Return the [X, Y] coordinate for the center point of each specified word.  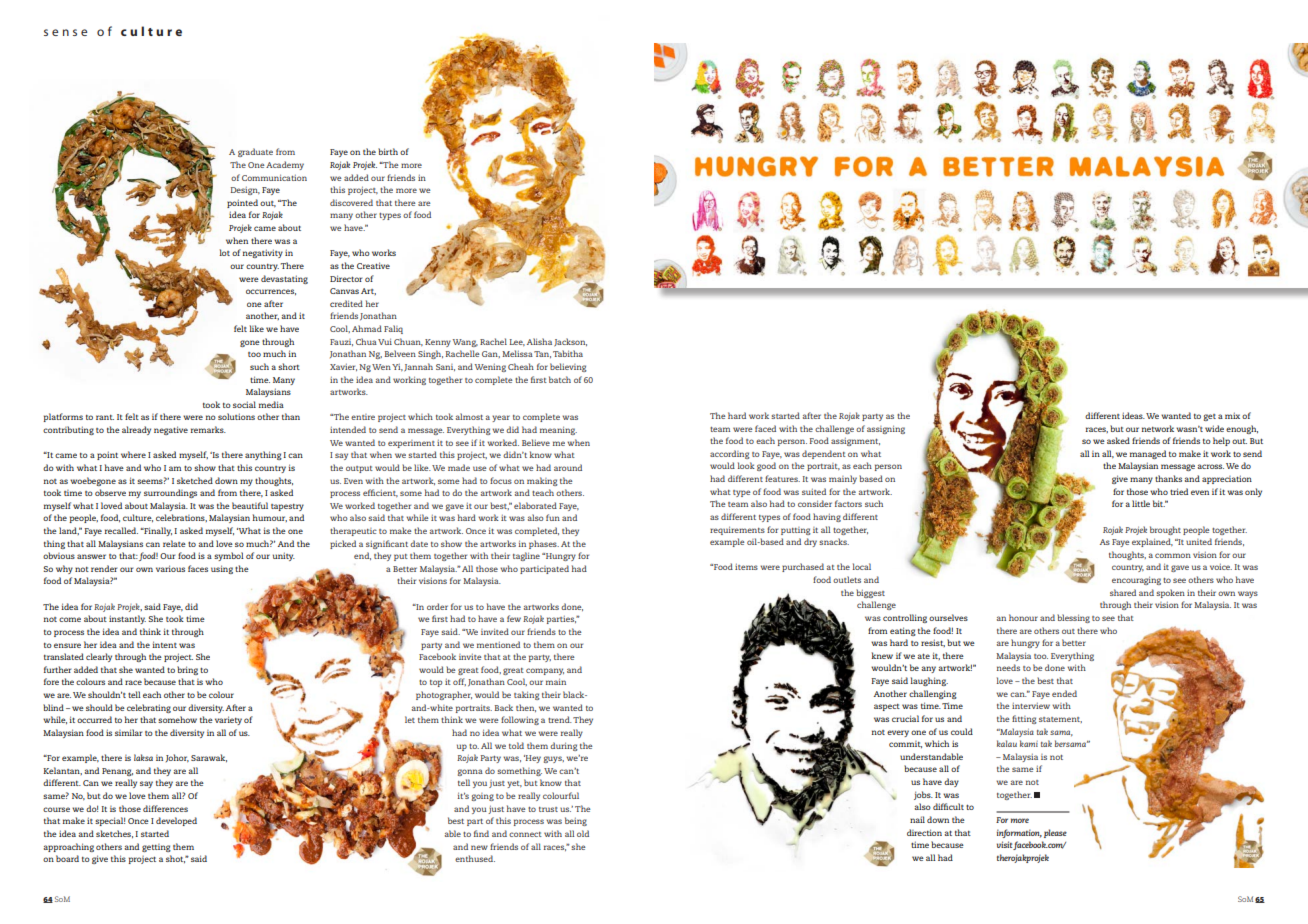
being [576, 821]
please [1055, 833]
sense [65, 32]
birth [388, 151]
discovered [351, 202]
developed [176, 821]
